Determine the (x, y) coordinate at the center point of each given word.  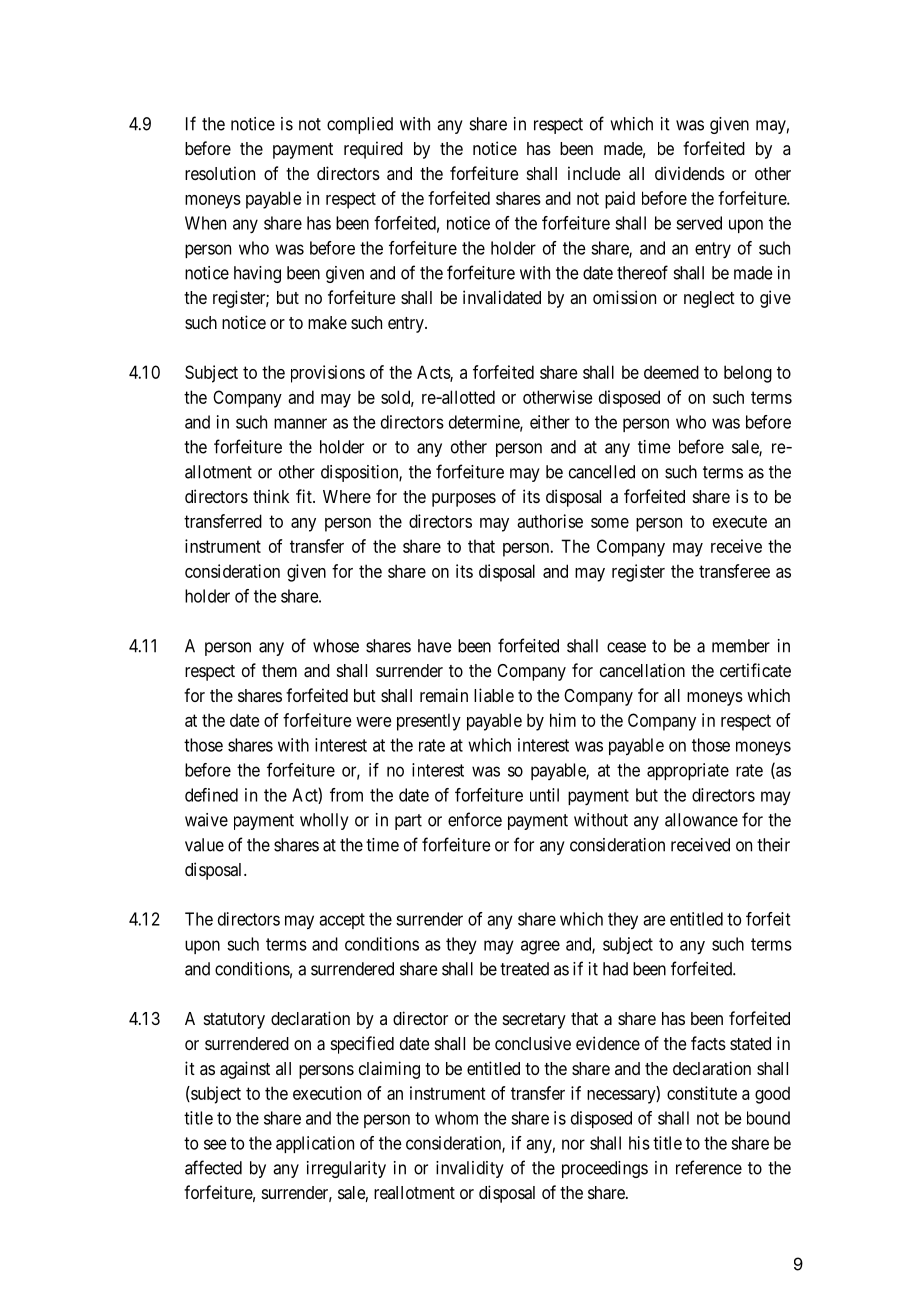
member (741, 646)
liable (494, 695)
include (594, 173)
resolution (220, 173)
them (279, 670)
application (315, 1144)
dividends (690, 173)
